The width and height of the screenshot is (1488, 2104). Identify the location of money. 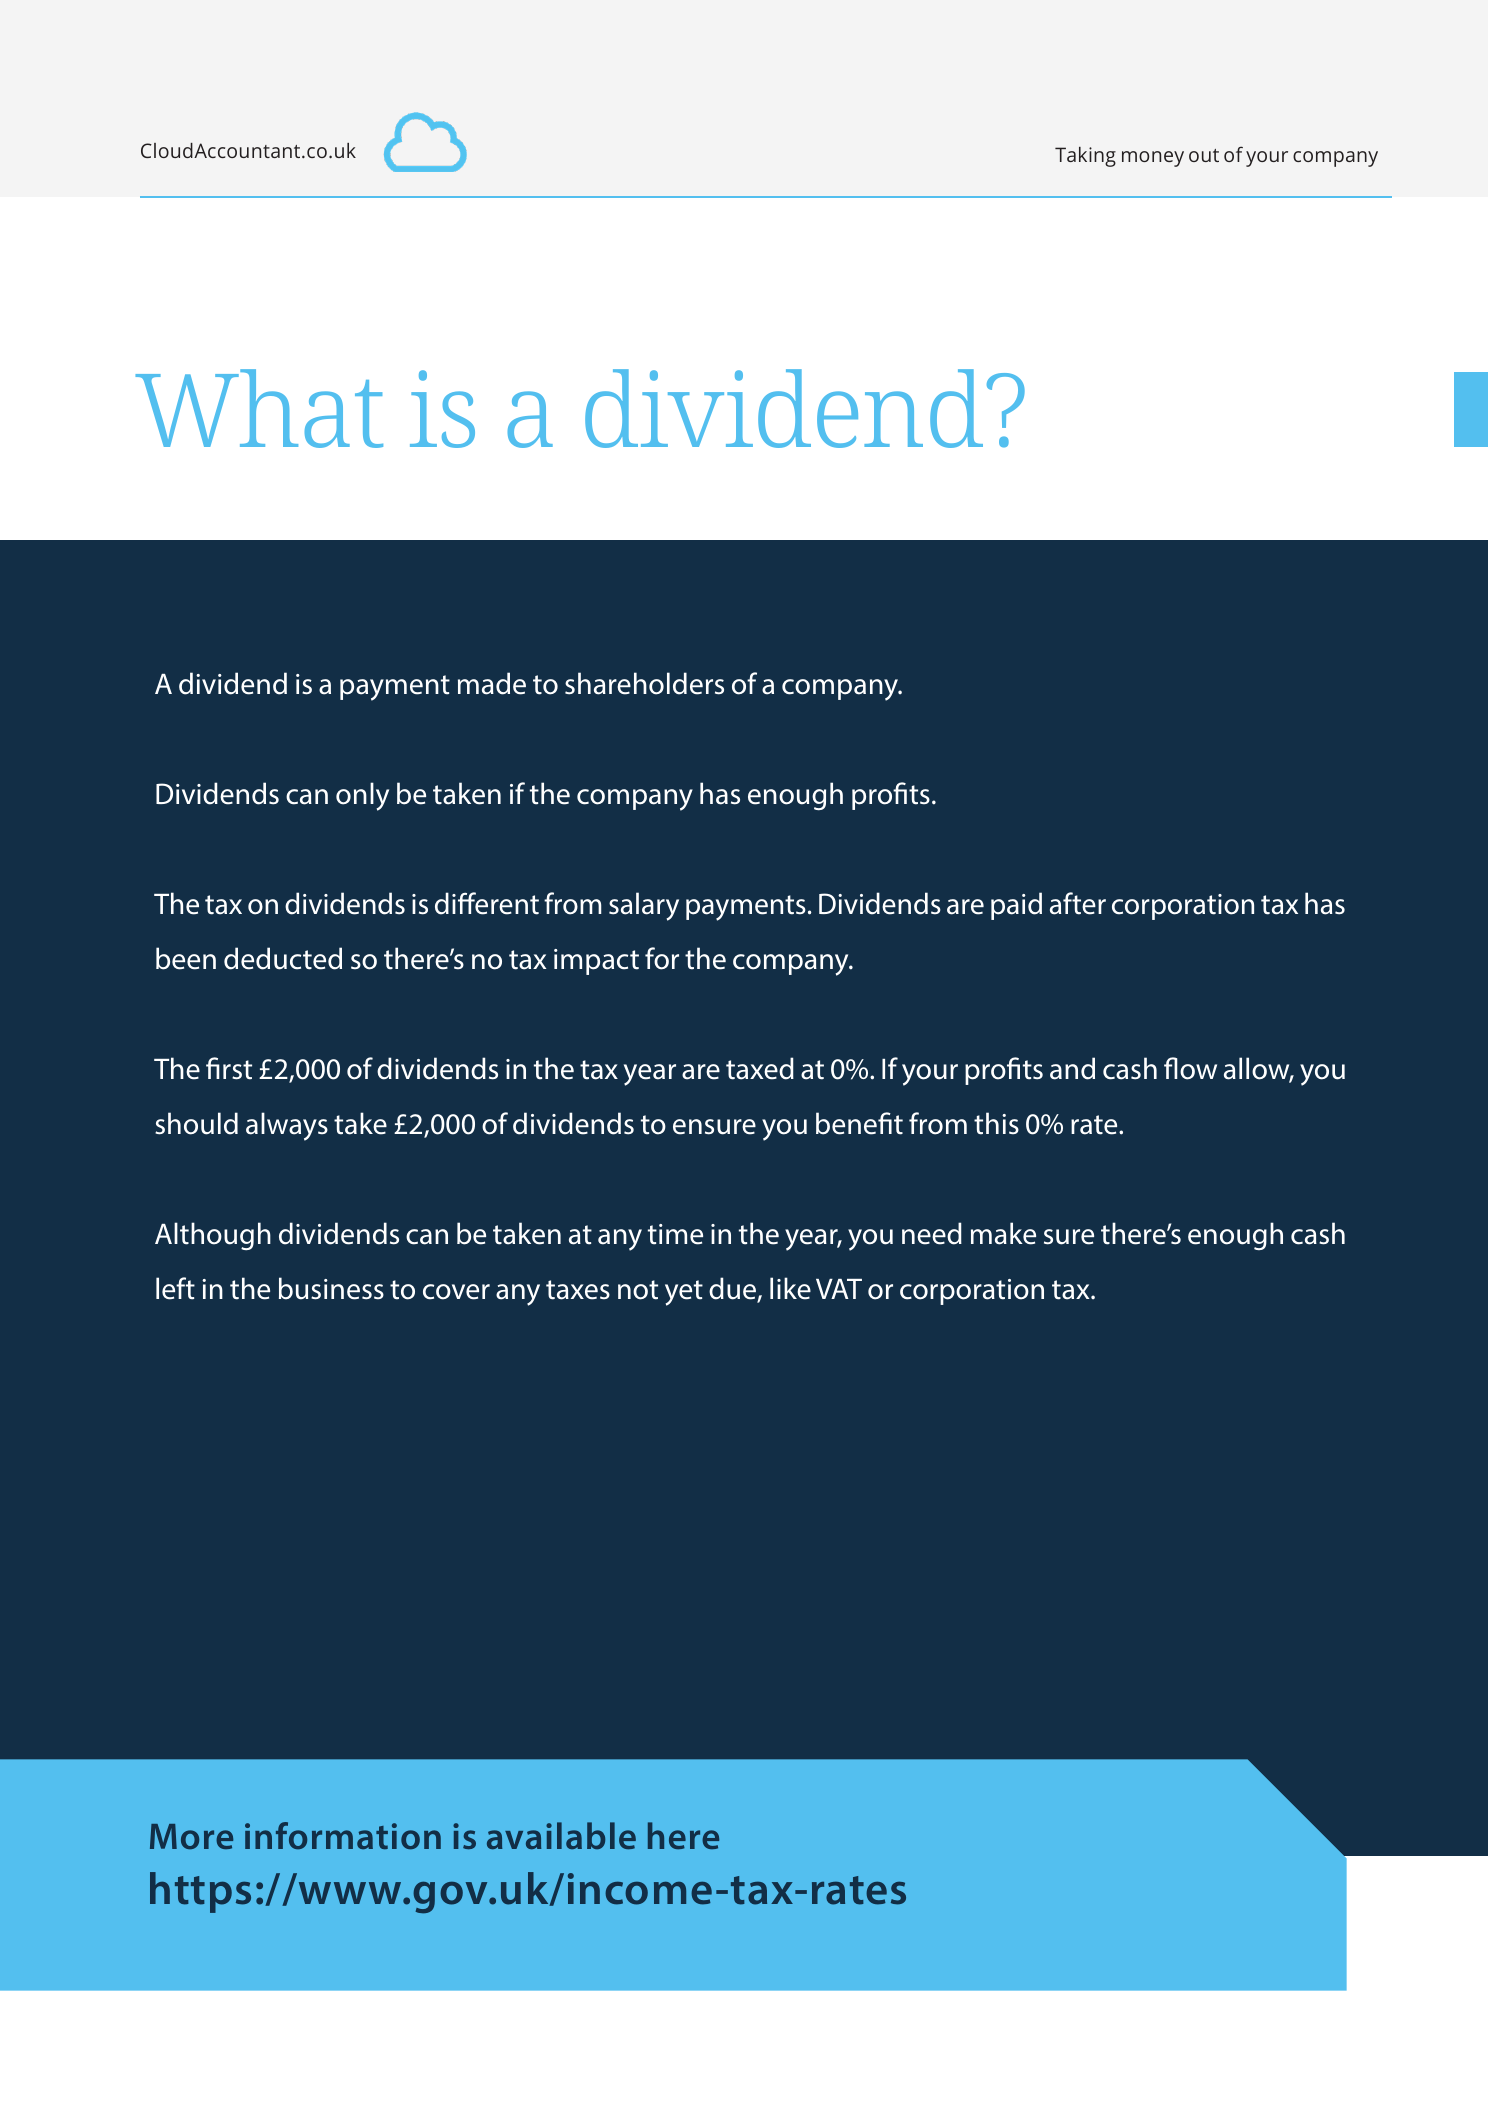
(1153, 159).
